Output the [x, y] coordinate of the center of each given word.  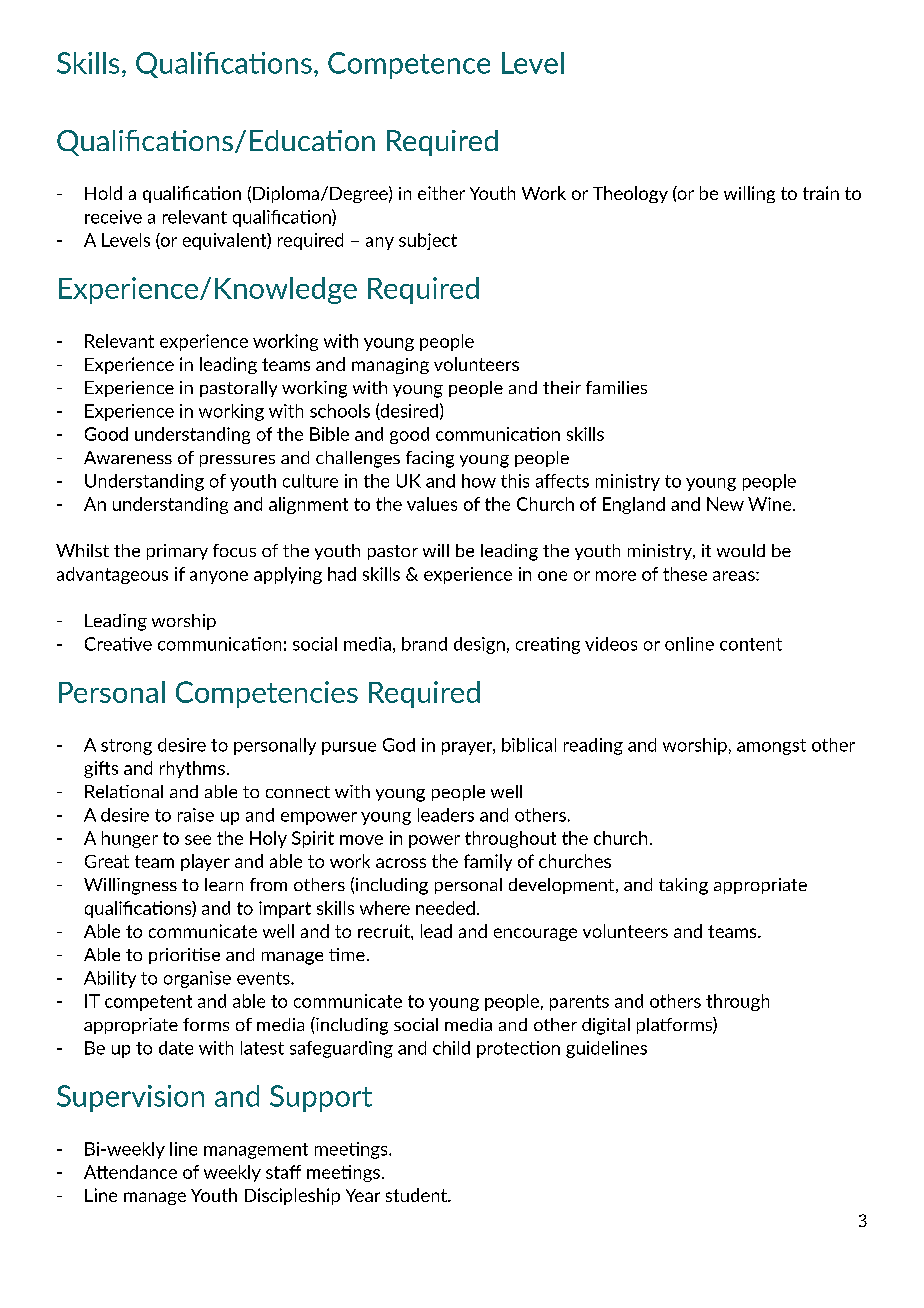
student [417, 1195]
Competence [409, 65]
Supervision [130, 1098]
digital [606, 1026]
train [821, 193]
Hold [103, 193]
